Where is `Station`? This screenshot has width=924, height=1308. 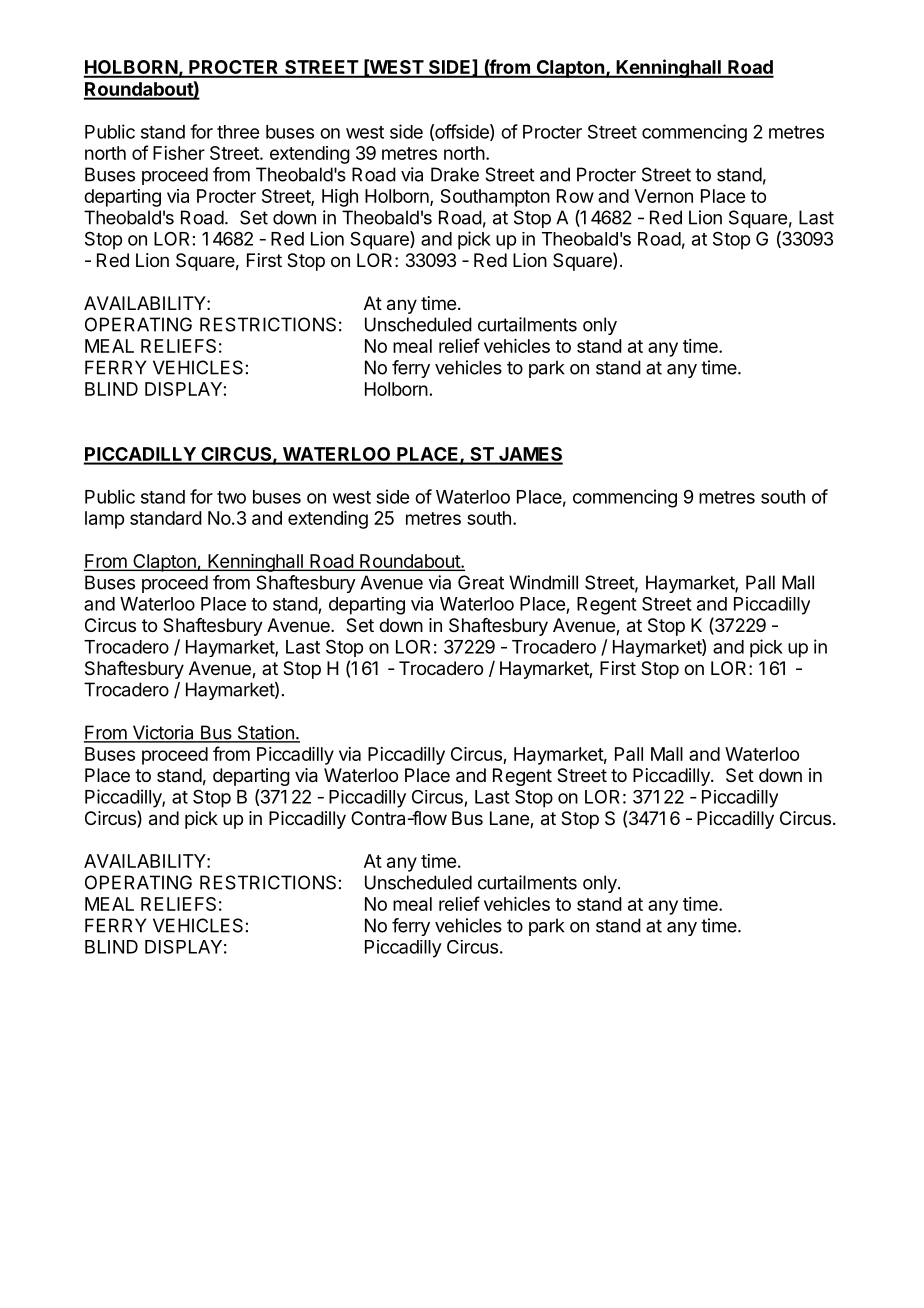
Station is located at coordinates (265, 733).
